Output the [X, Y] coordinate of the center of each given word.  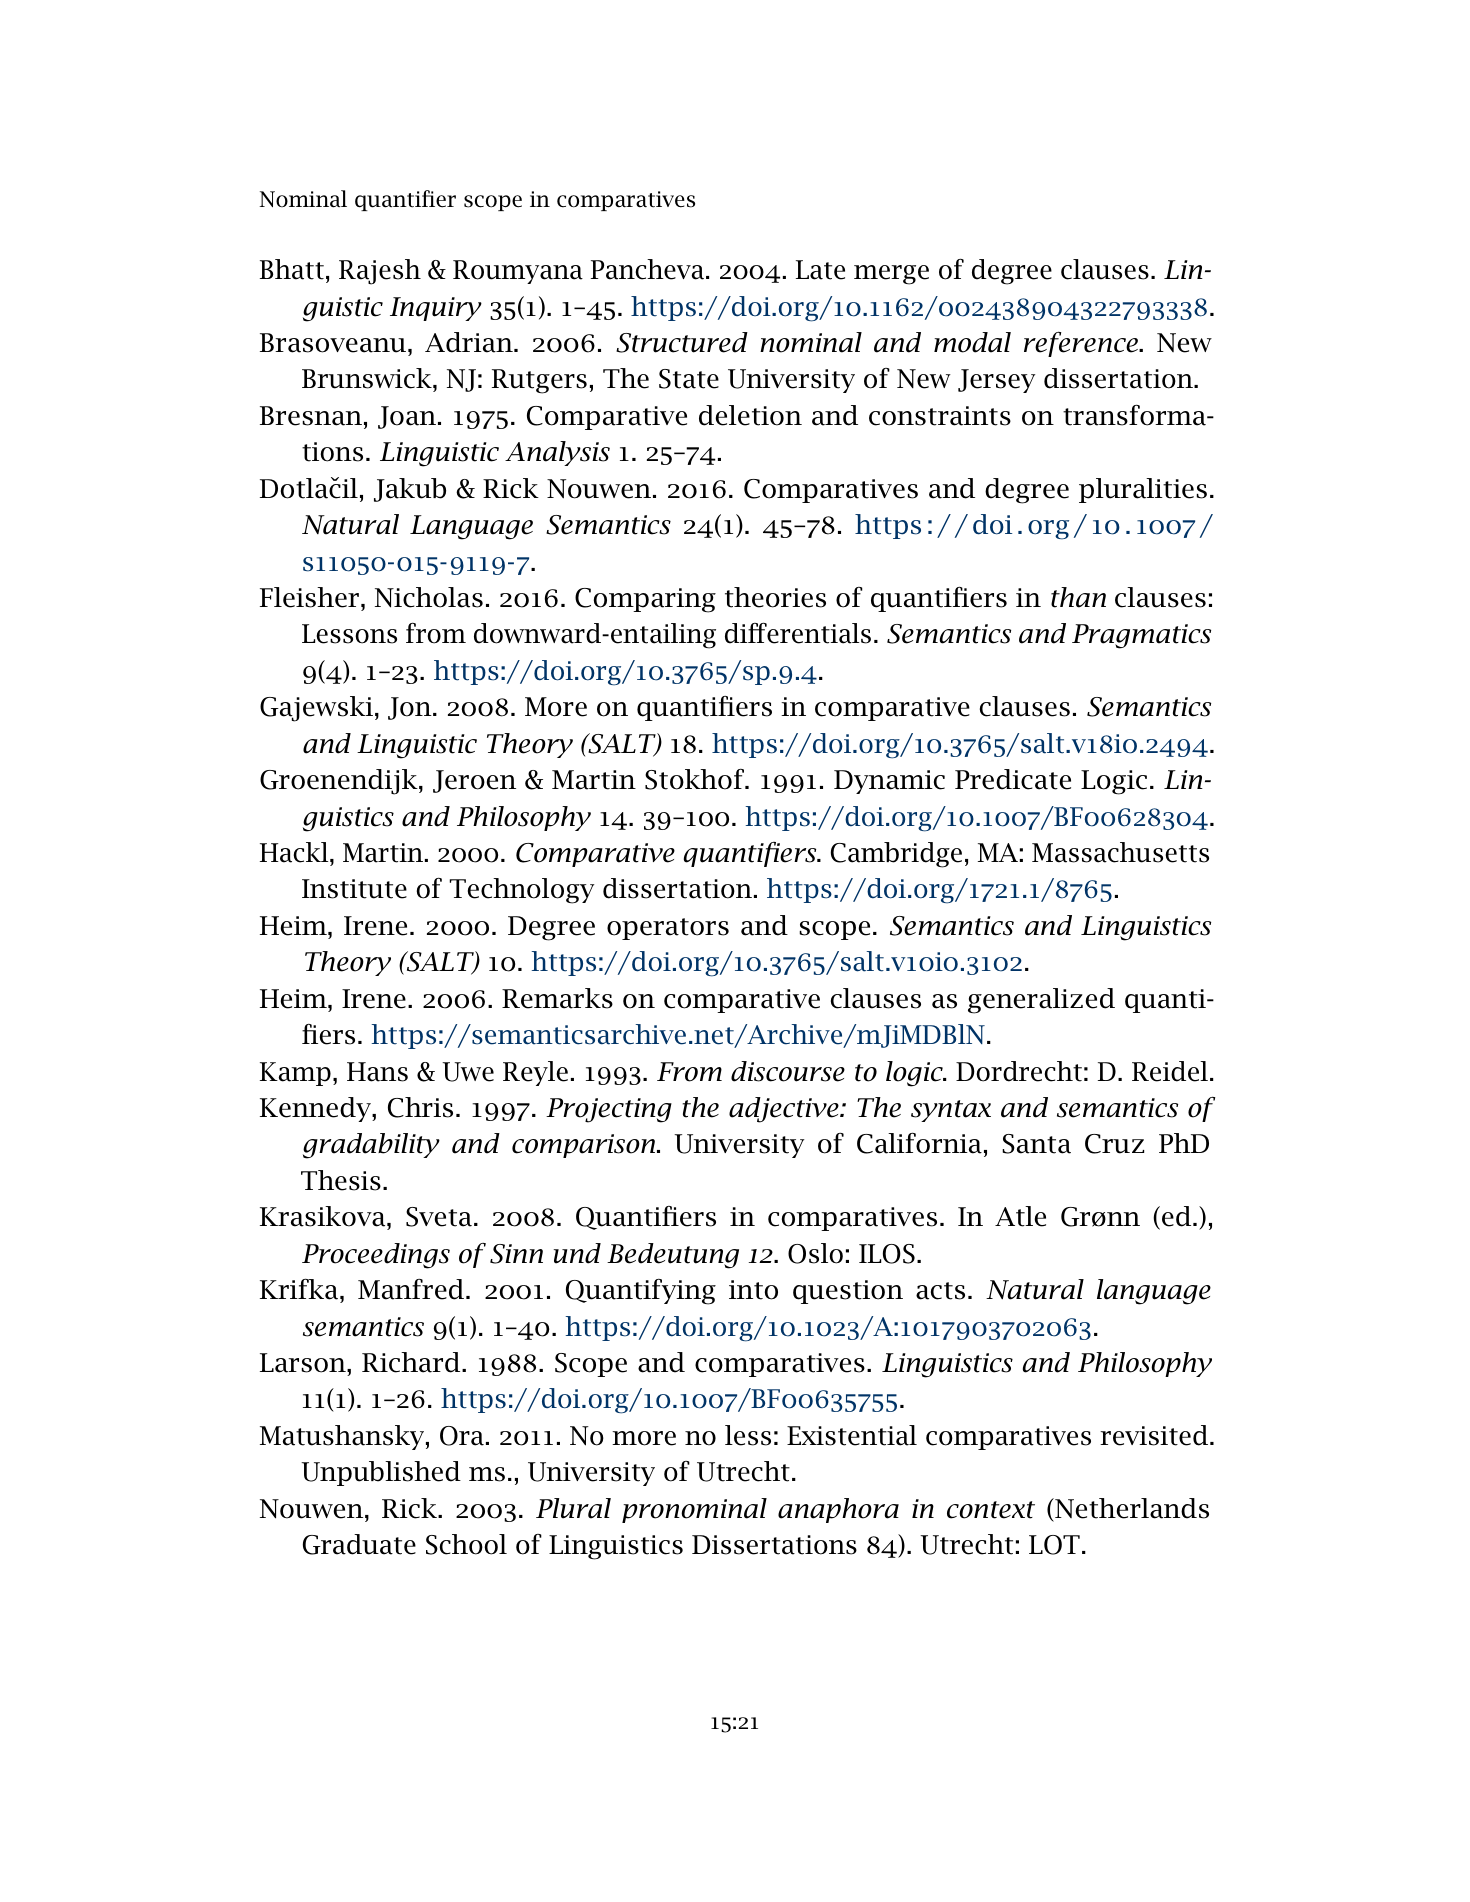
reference [1082, 344]
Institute [354, 889]
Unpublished [381, 1473]
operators [668, 929]
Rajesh [380, 272]
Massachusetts [1120, 852]
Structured [682, 342]
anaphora [838, 1510]
